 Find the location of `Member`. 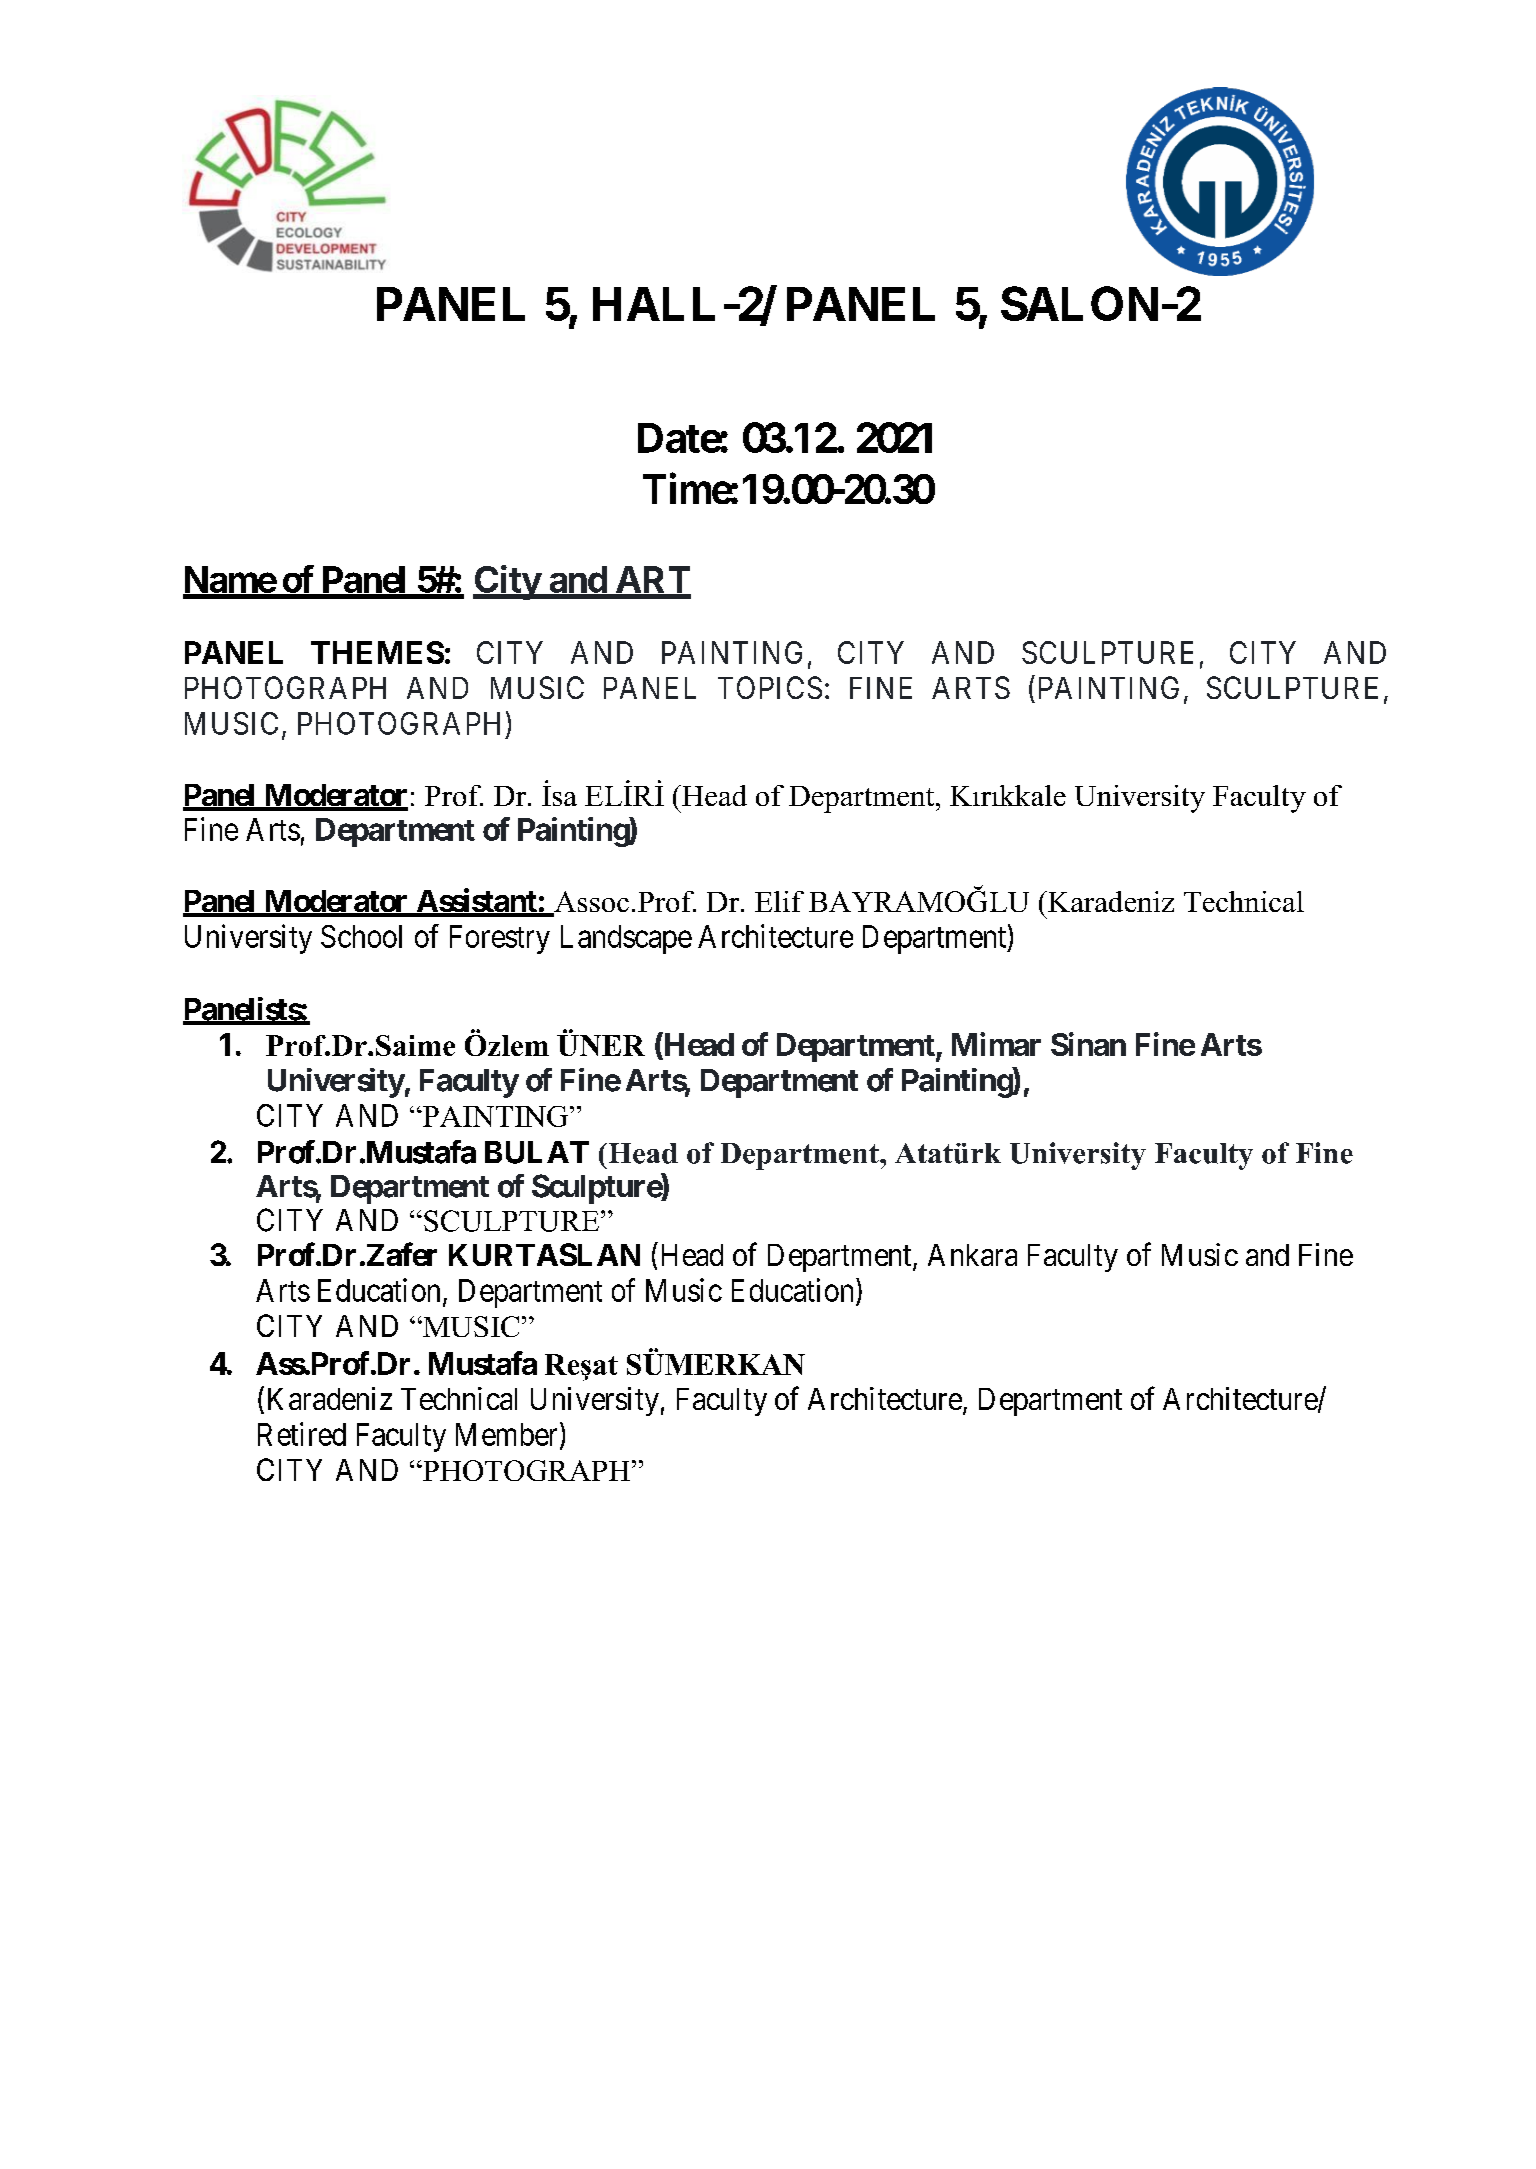

Member is located at coordinates (508, 1435).
